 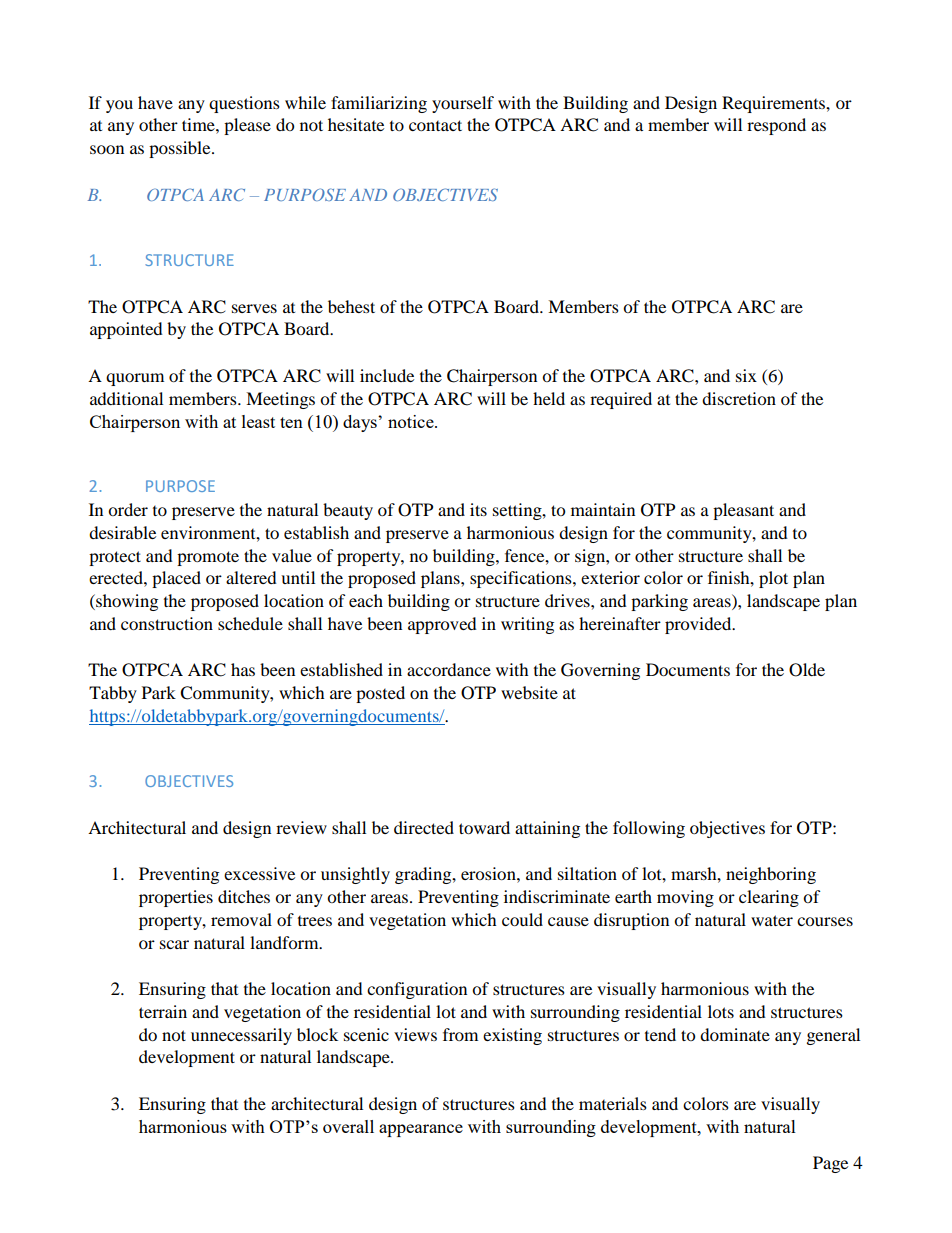 What do you see at coordinates (421, 1130) in the screenshot?
I see `appearance` at bounding box center [421, 1130].
